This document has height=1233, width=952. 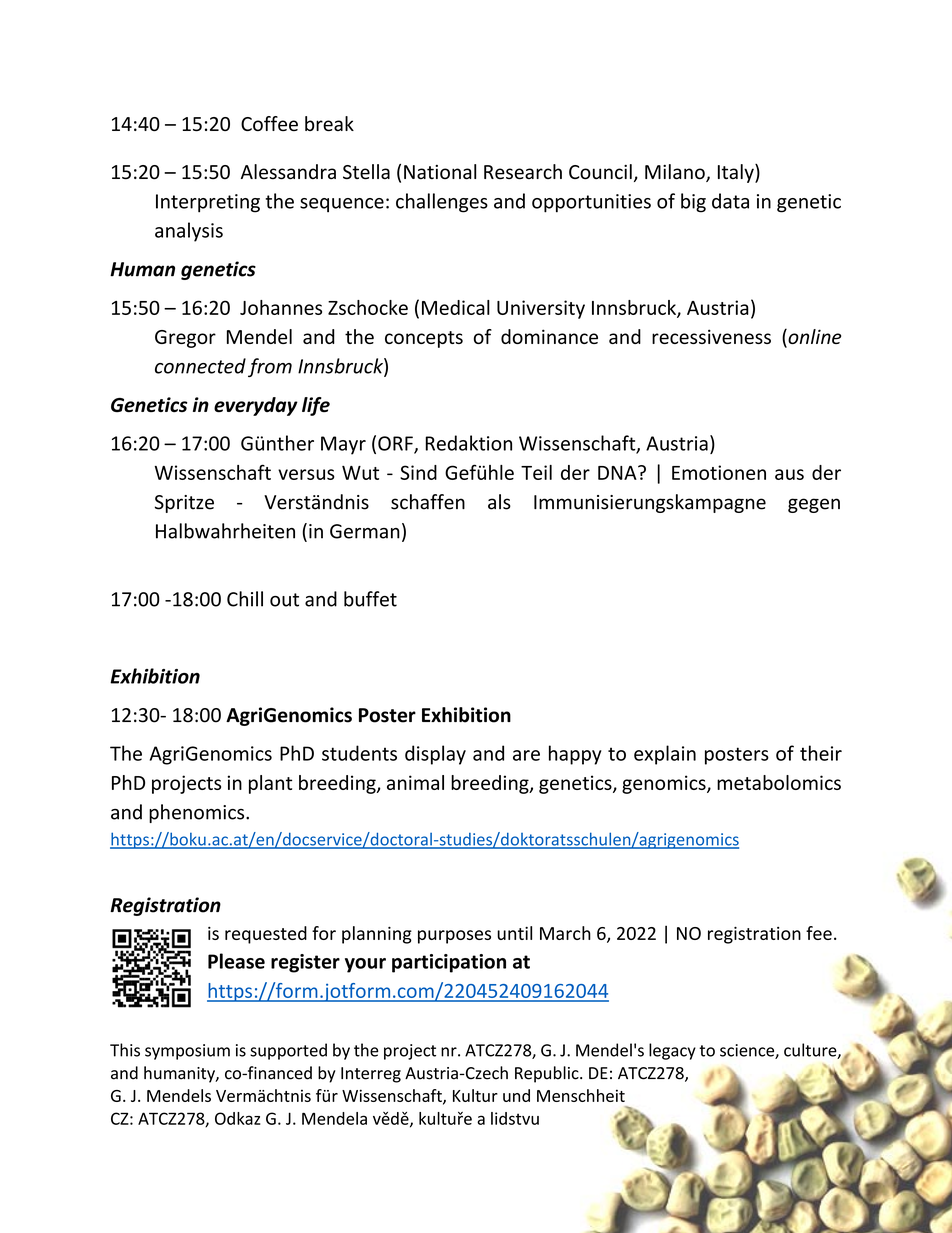 I want to click on explain, so click(x=665, y=755).
